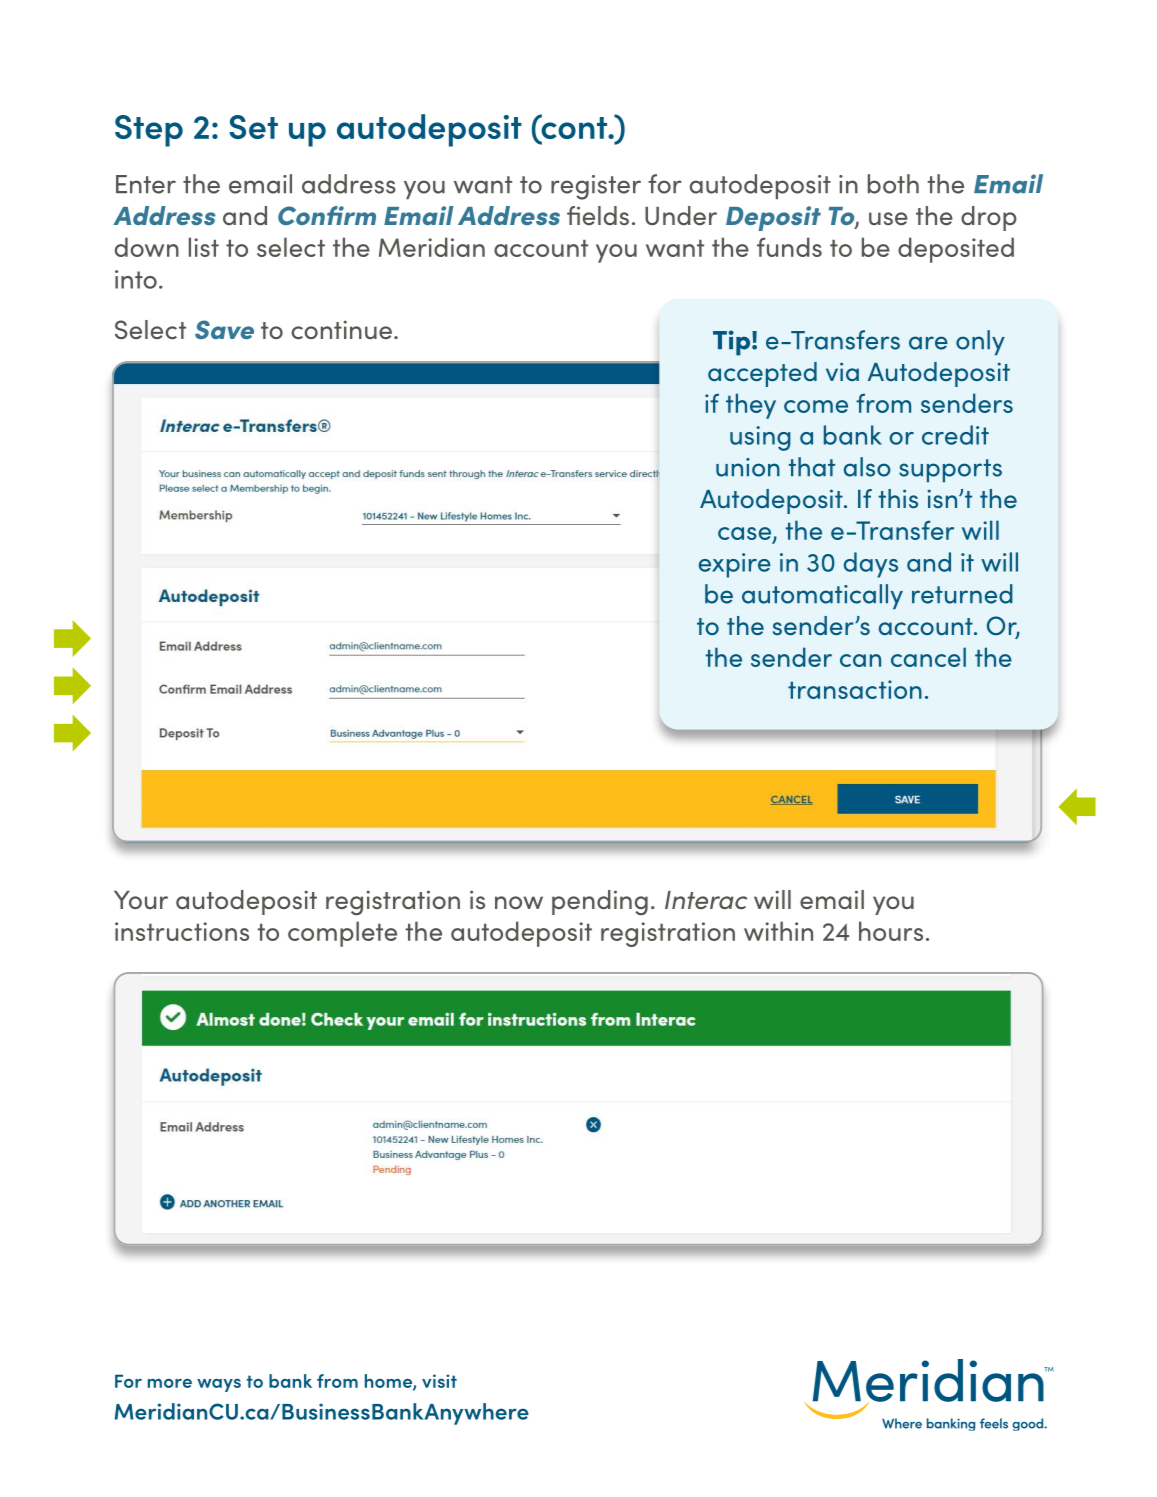 This screenshot has height=1497, width=1157. What do you see at coordinates (253, 127) in the screenshot?
I see `Set` at bounding box center [253, 127].
